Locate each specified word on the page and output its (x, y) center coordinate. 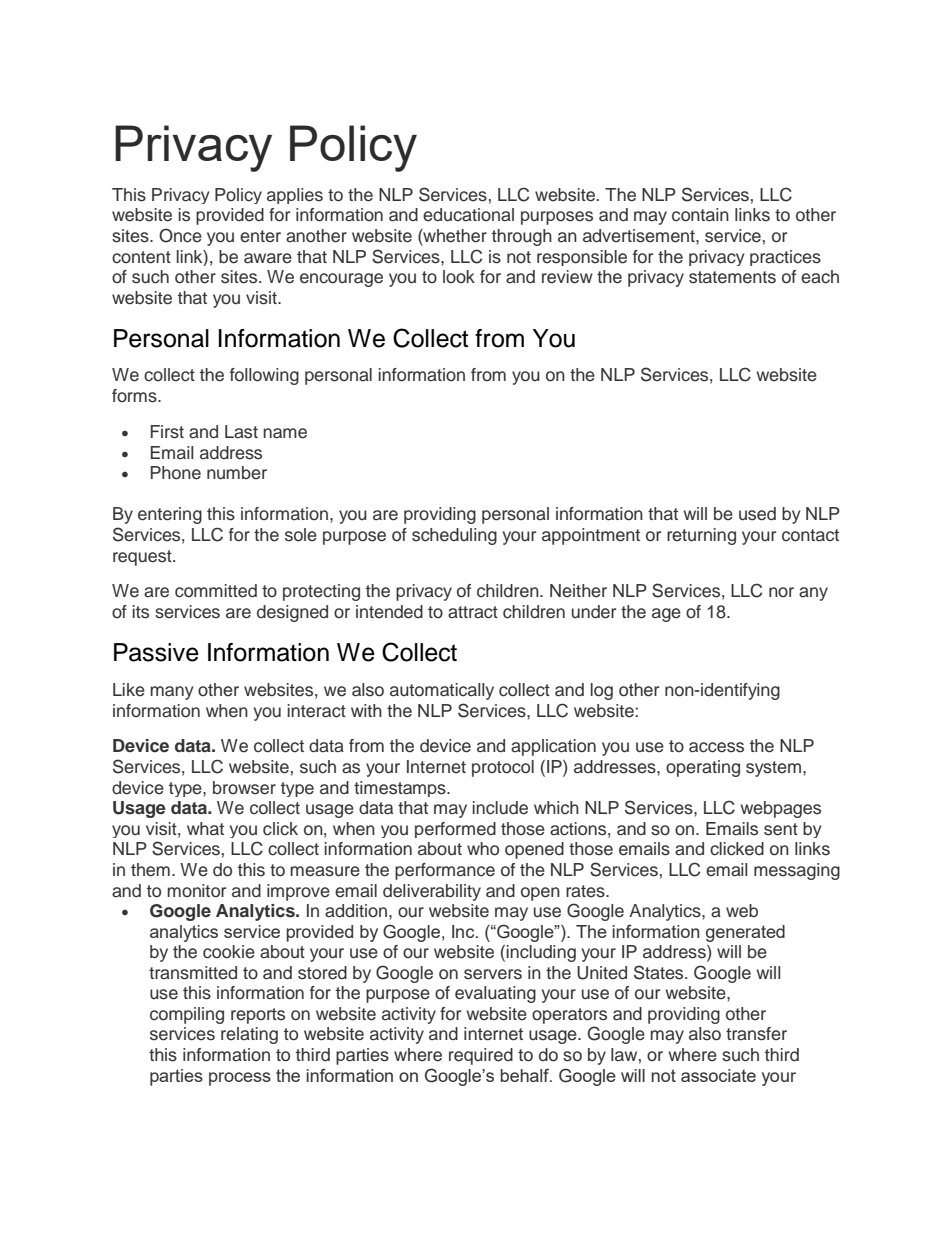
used (757, 514)
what (205, 828)
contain (700, 215)
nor (781, 592)
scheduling (454, 536)
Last (241, 432)
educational (468, 215)
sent (781, 829)
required (481, 1056)
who (483, 849)
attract (473, 612)
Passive (156, 652)
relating (249, 1035)
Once (180, 235)
